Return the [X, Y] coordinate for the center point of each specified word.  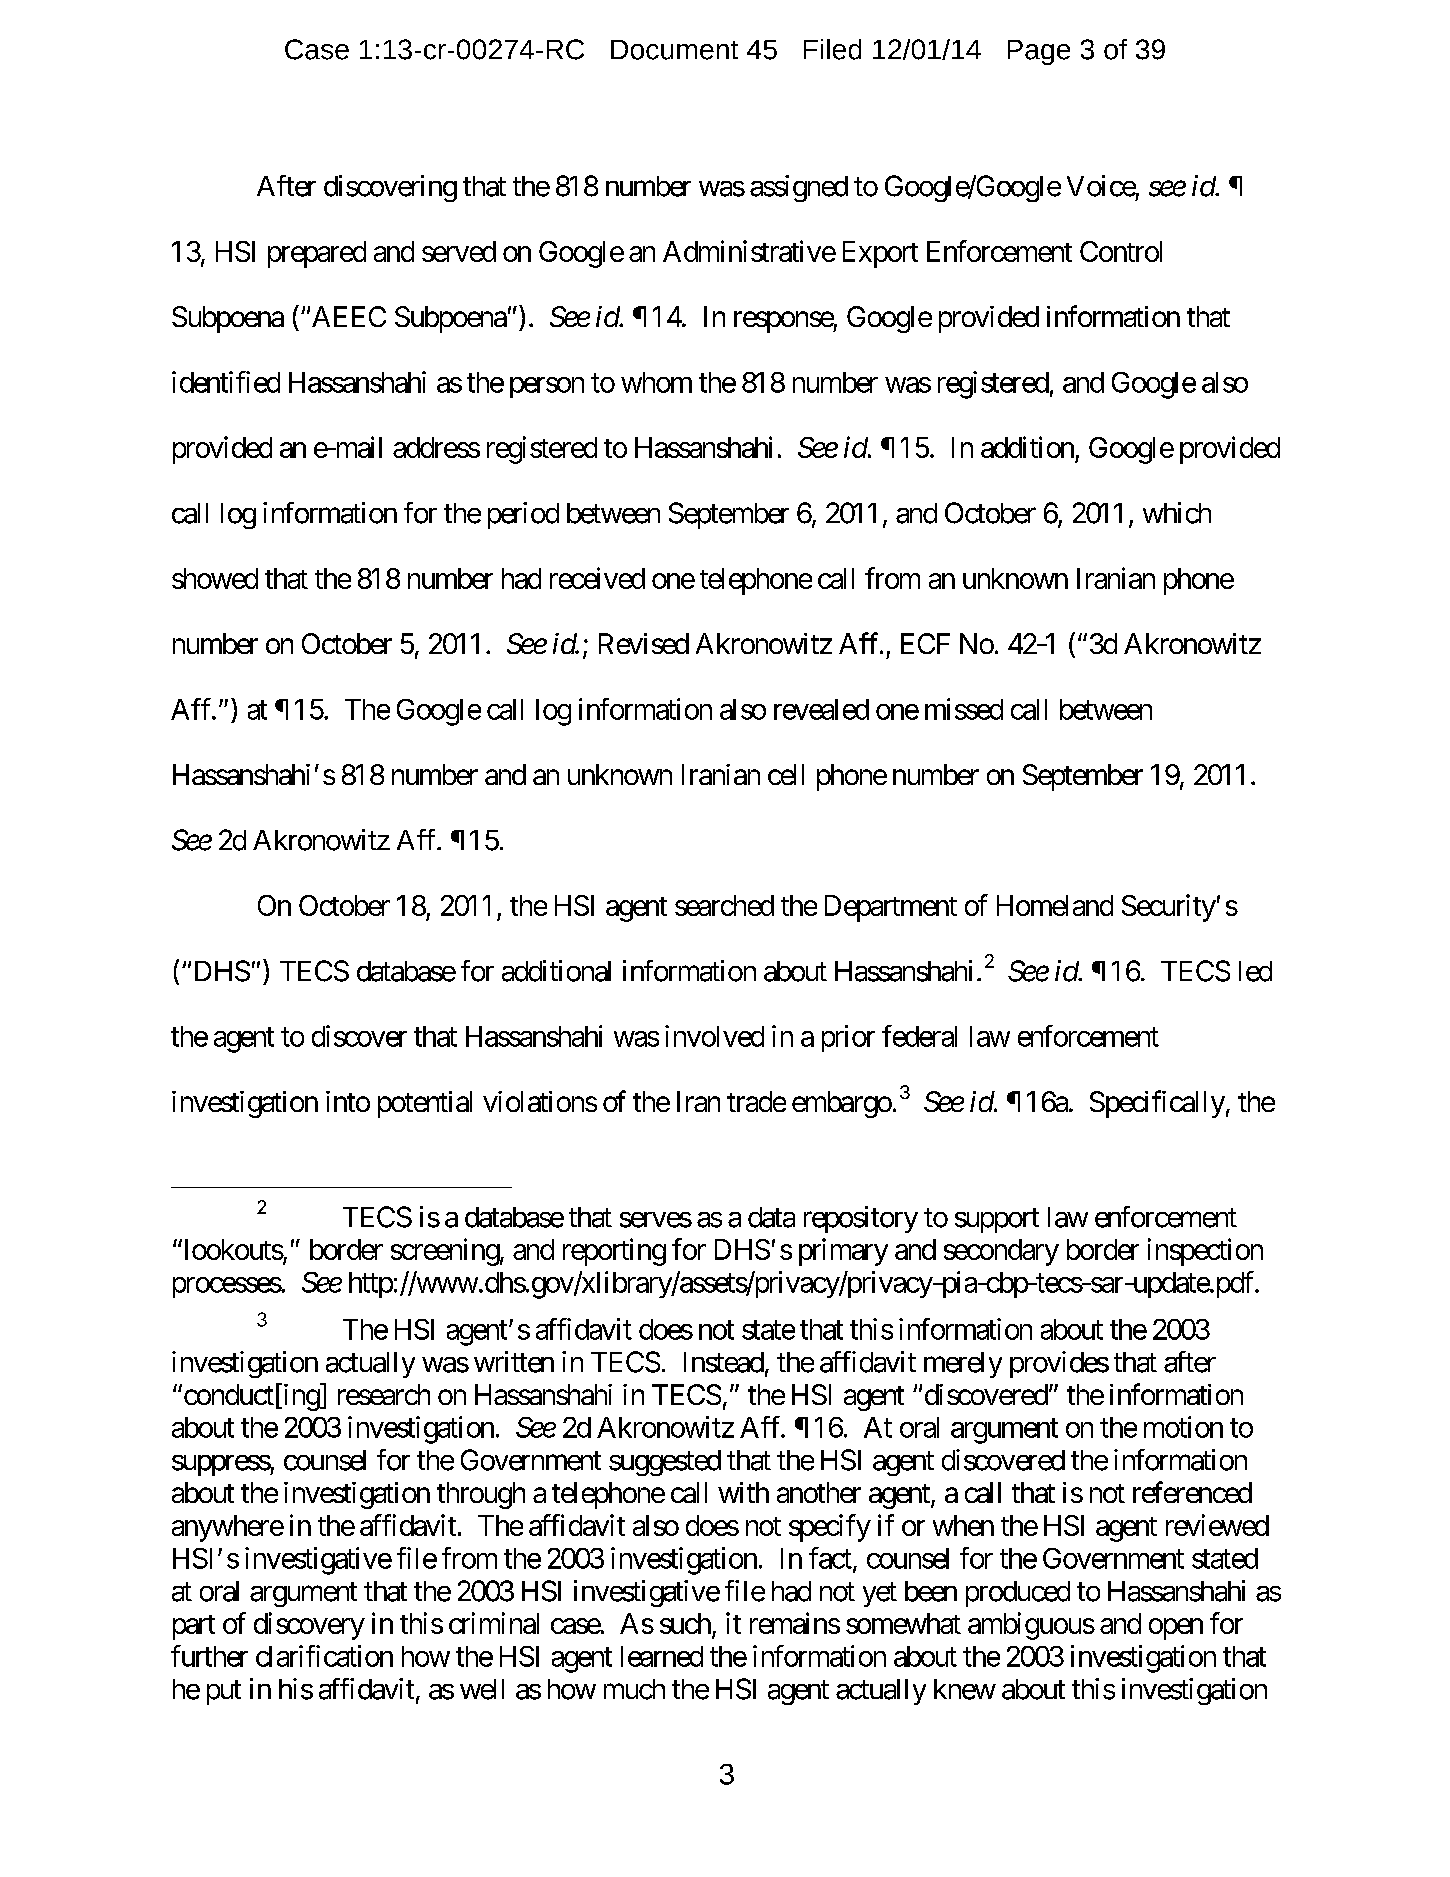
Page [1039, 52]
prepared [317, 254]
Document [674, 50]
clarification [324, 1656]
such [685, 1623]
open [1176, 1629]
